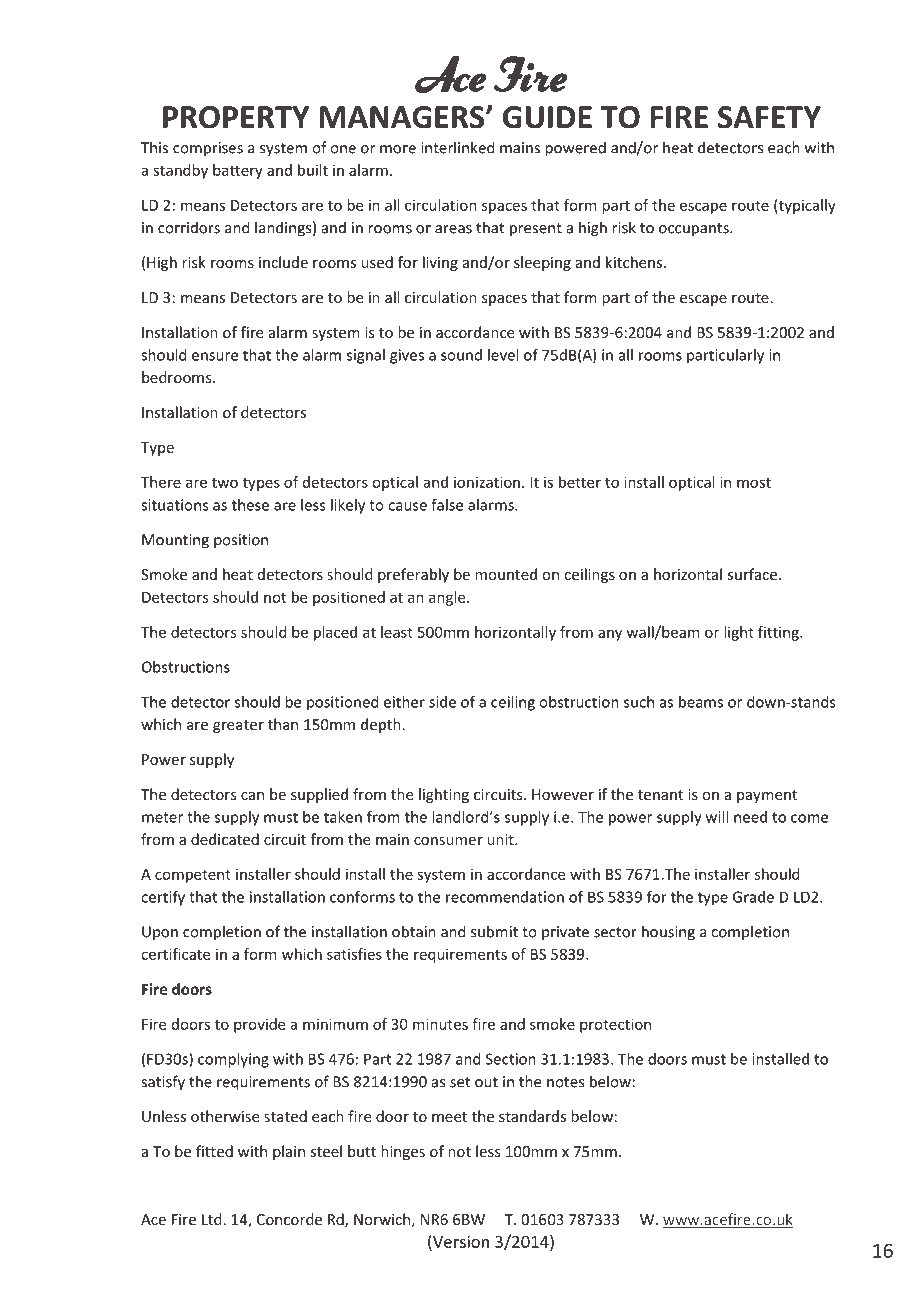  What do you see at coordinates (458, 147) in the screenshot?
I see `interlinked` at bounding box center [458, 147].
